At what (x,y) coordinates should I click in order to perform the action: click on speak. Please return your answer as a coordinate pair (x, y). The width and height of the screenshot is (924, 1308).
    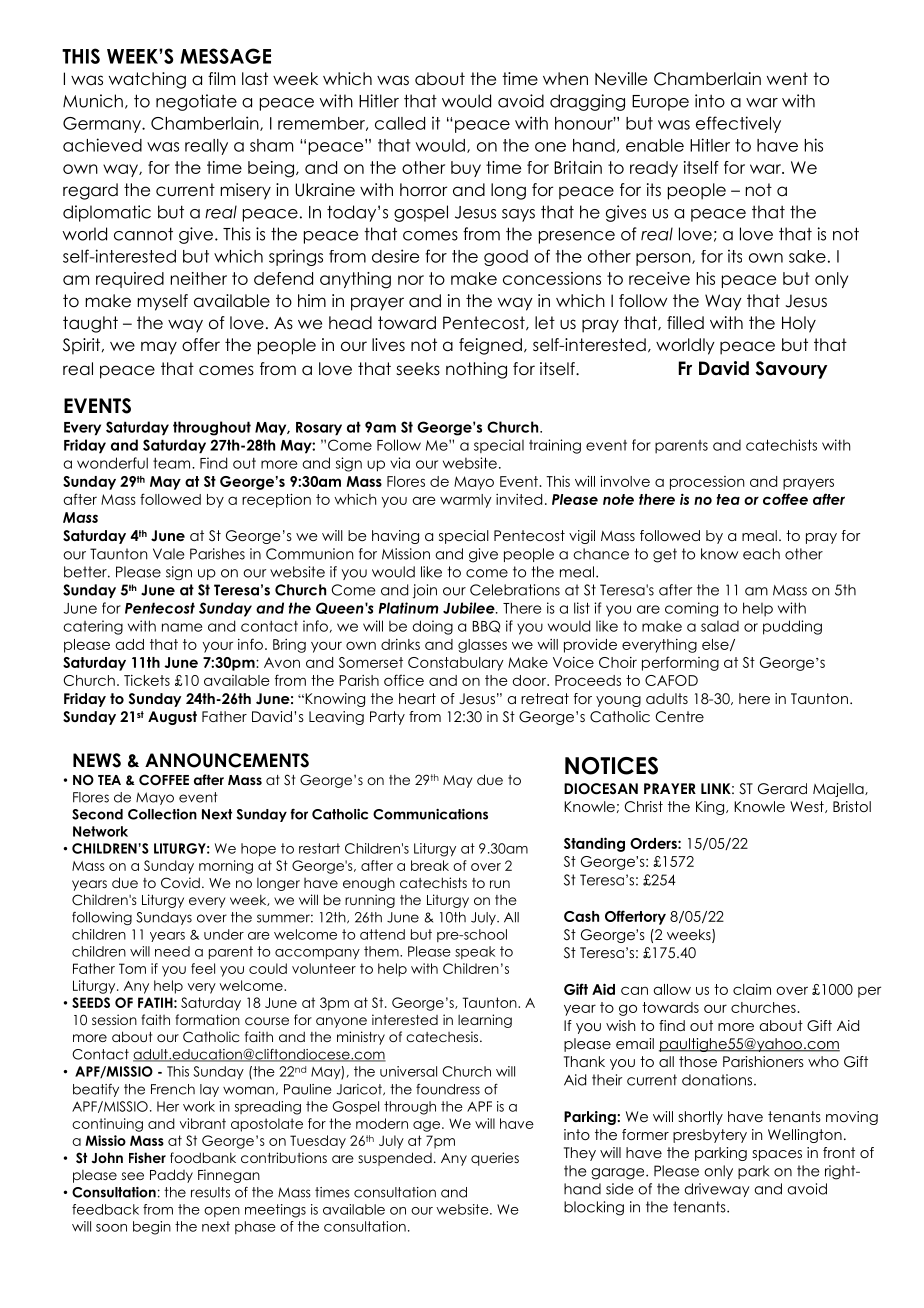
    Looking at the image, I should click on (475, 952).
